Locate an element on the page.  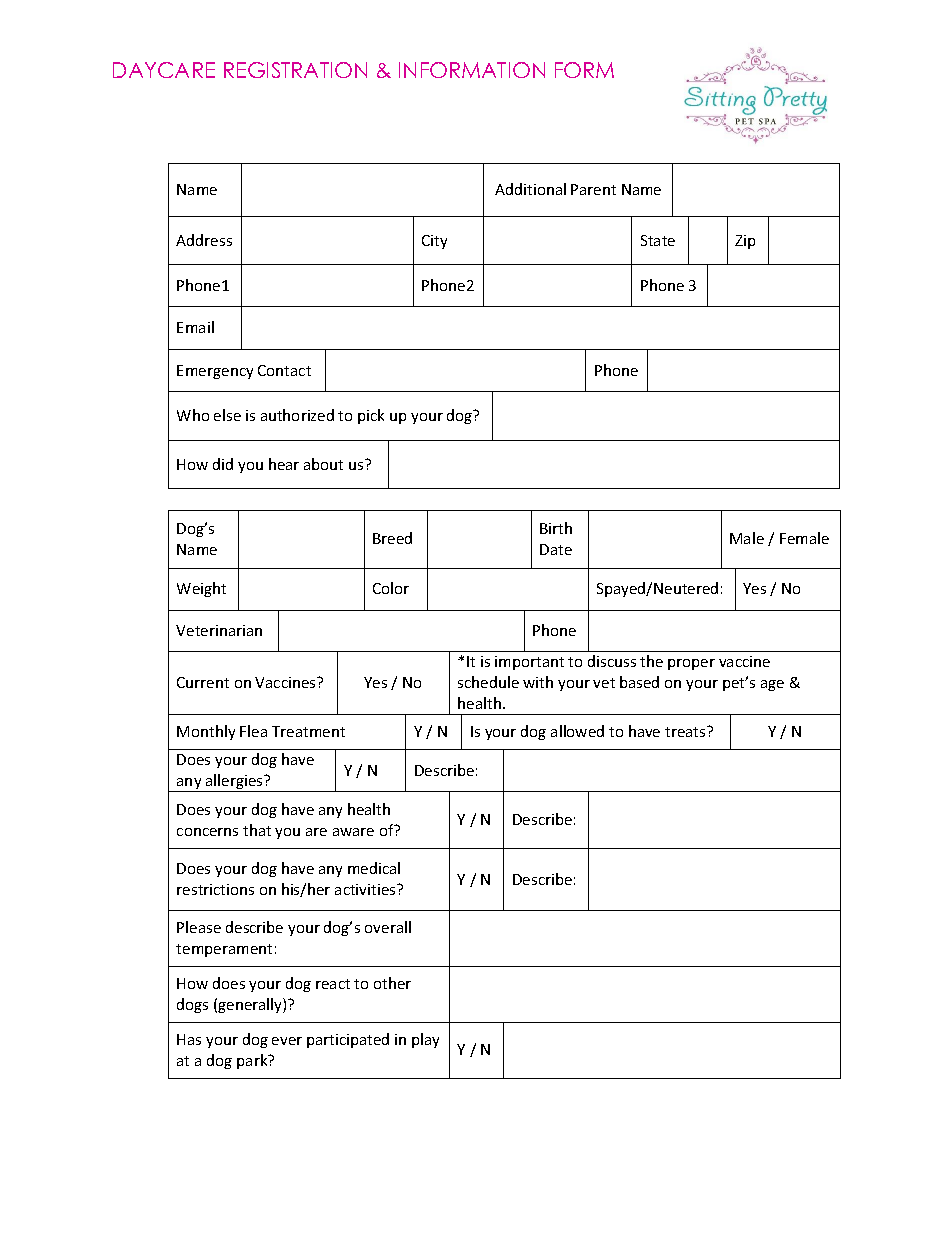
schedule is located at coordinates (488, 682).
